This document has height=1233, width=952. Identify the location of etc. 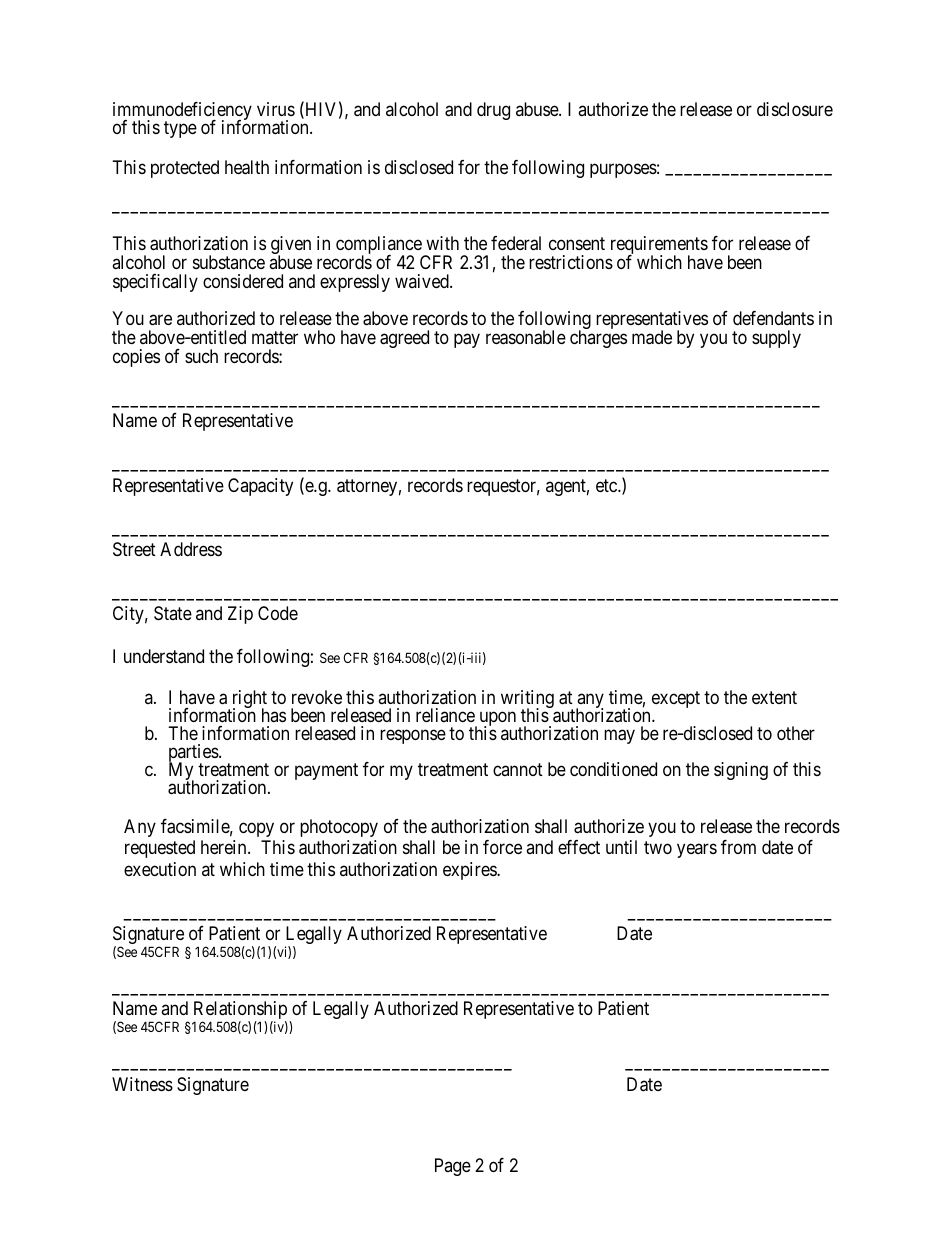
(607, 485).
